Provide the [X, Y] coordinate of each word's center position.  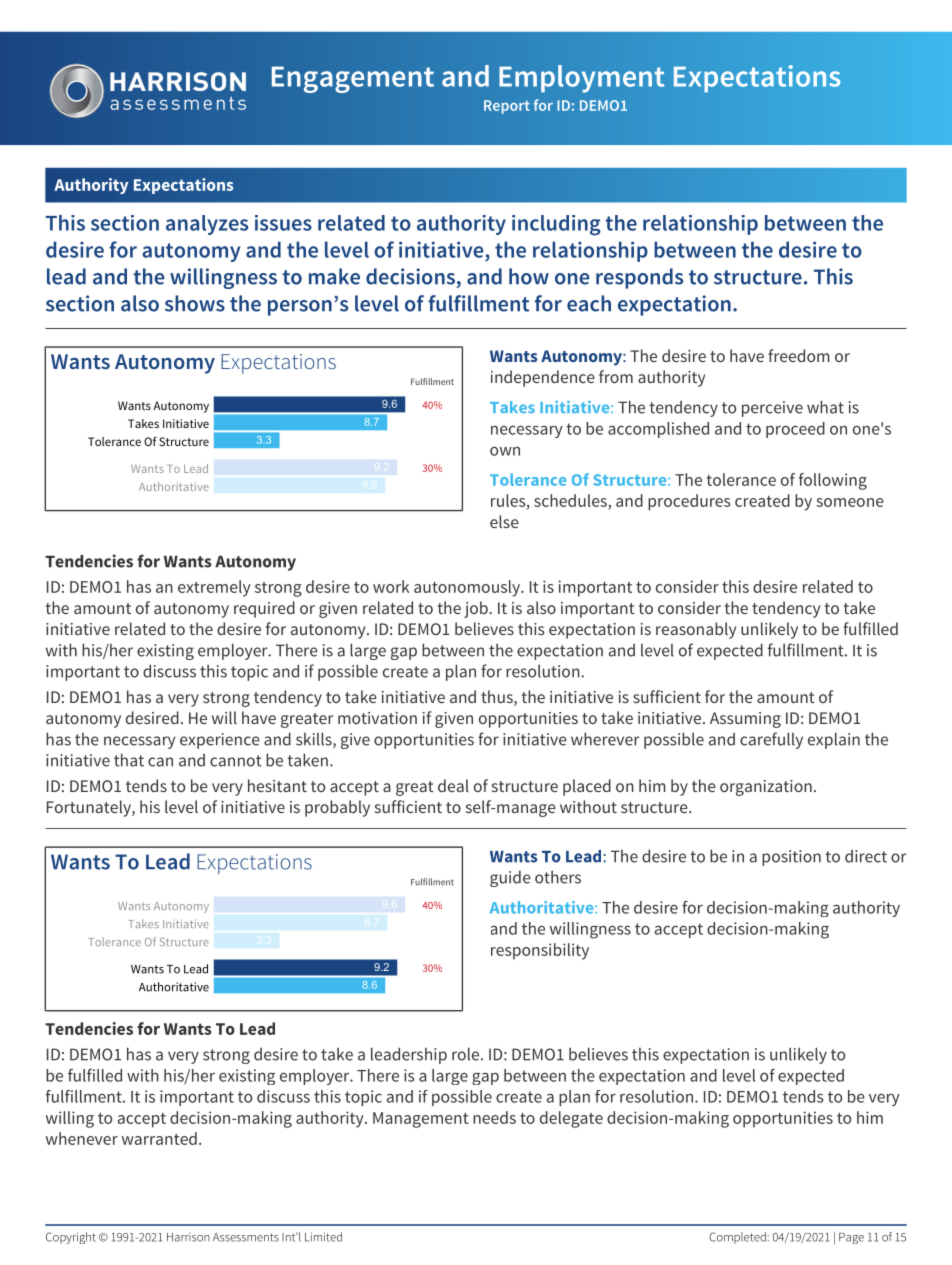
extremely [214, 588]
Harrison [188, 1237]
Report [507, 107]
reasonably [696, 630]
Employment [581, 79]
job [477, 609]
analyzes [207, 225]
